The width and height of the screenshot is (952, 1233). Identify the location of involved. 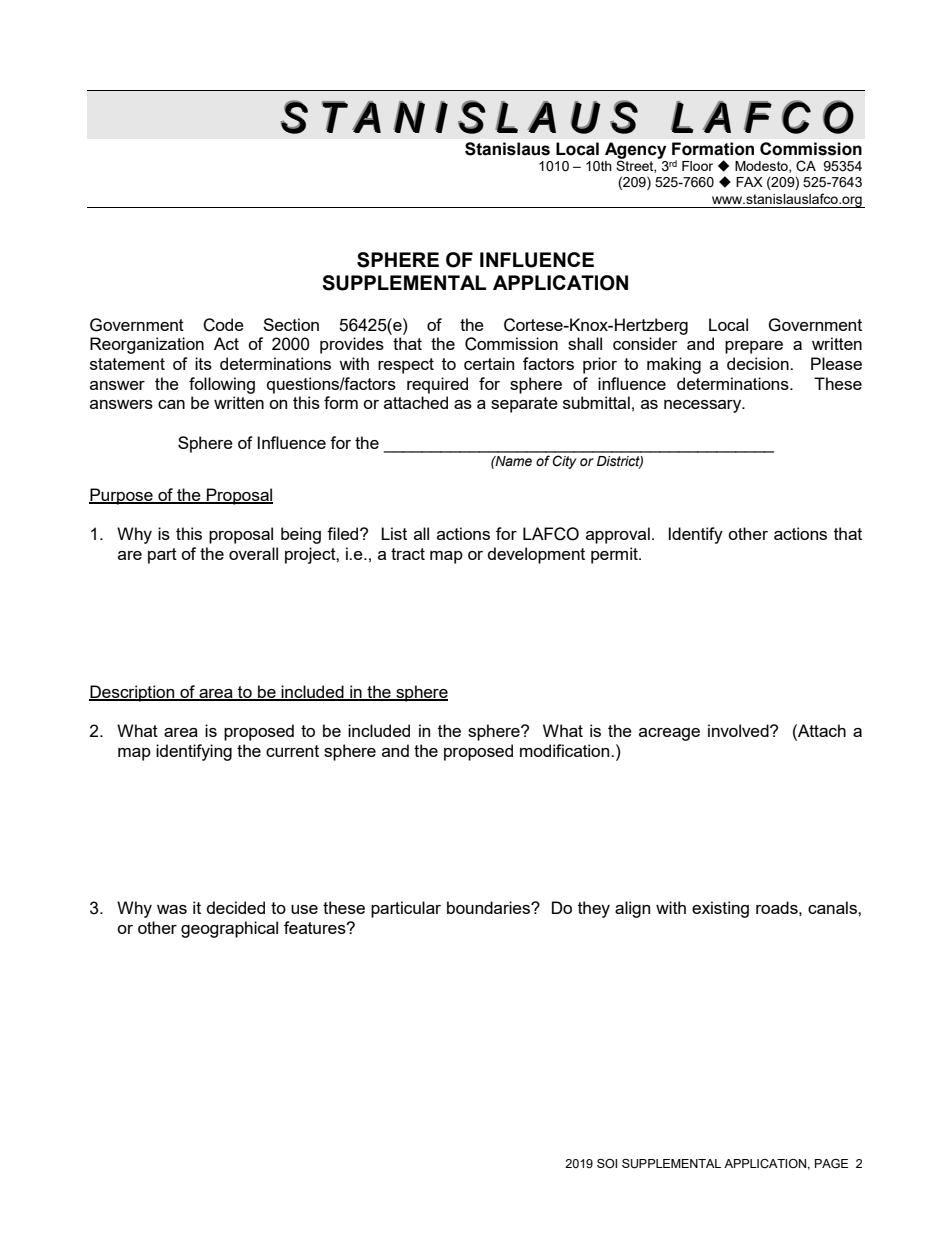
(739, 730).
